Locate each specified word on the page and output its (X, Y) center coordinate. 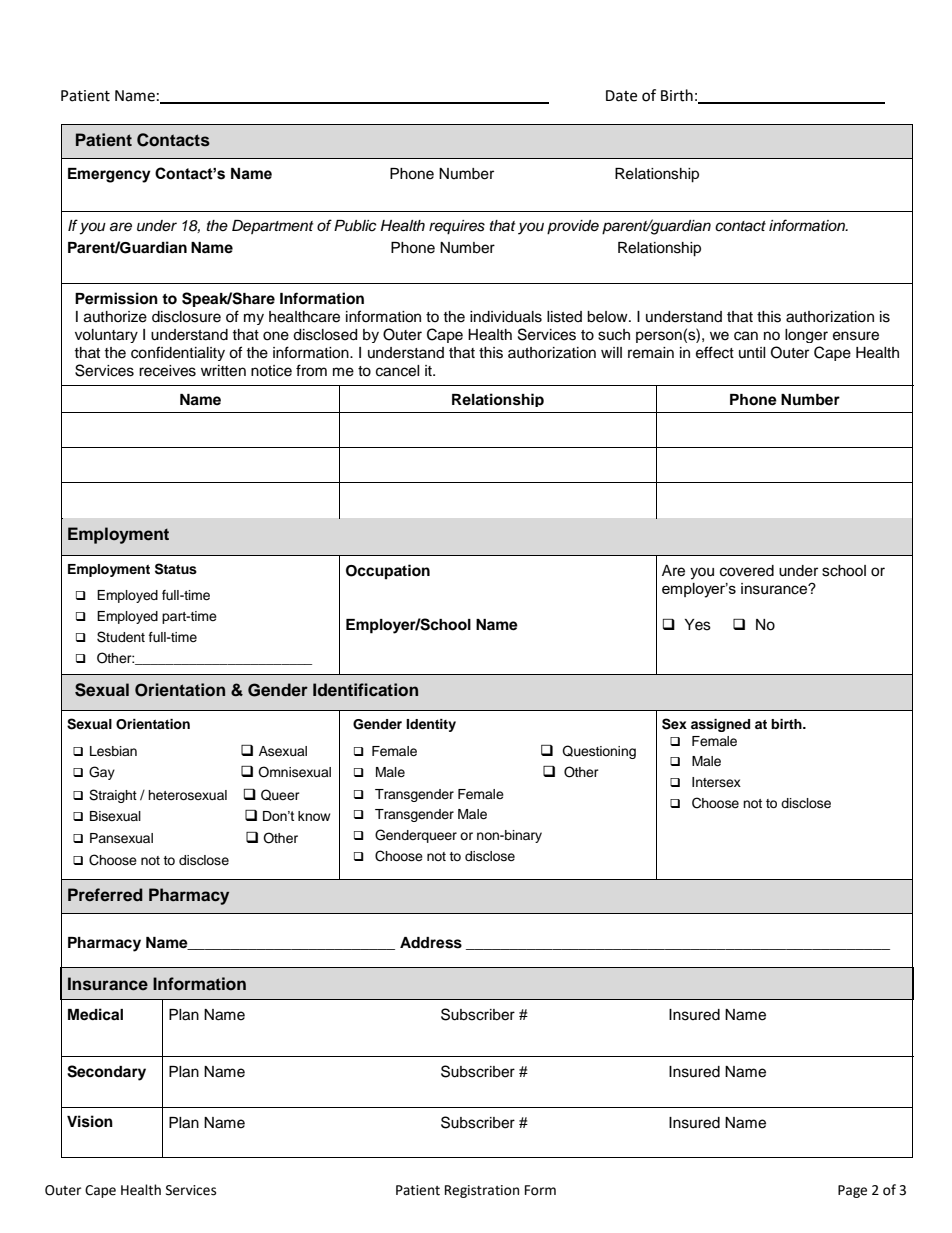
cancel (398, 371)
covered (747, 571)
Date (621, 96)
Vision (90, 1121)
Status (176, 569)
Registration (482, 1191)
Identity (431, 725)
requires (457, 227)
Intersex (716, 782)
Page (852, 1191)
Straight (113, 796)
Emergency (109, 175)
